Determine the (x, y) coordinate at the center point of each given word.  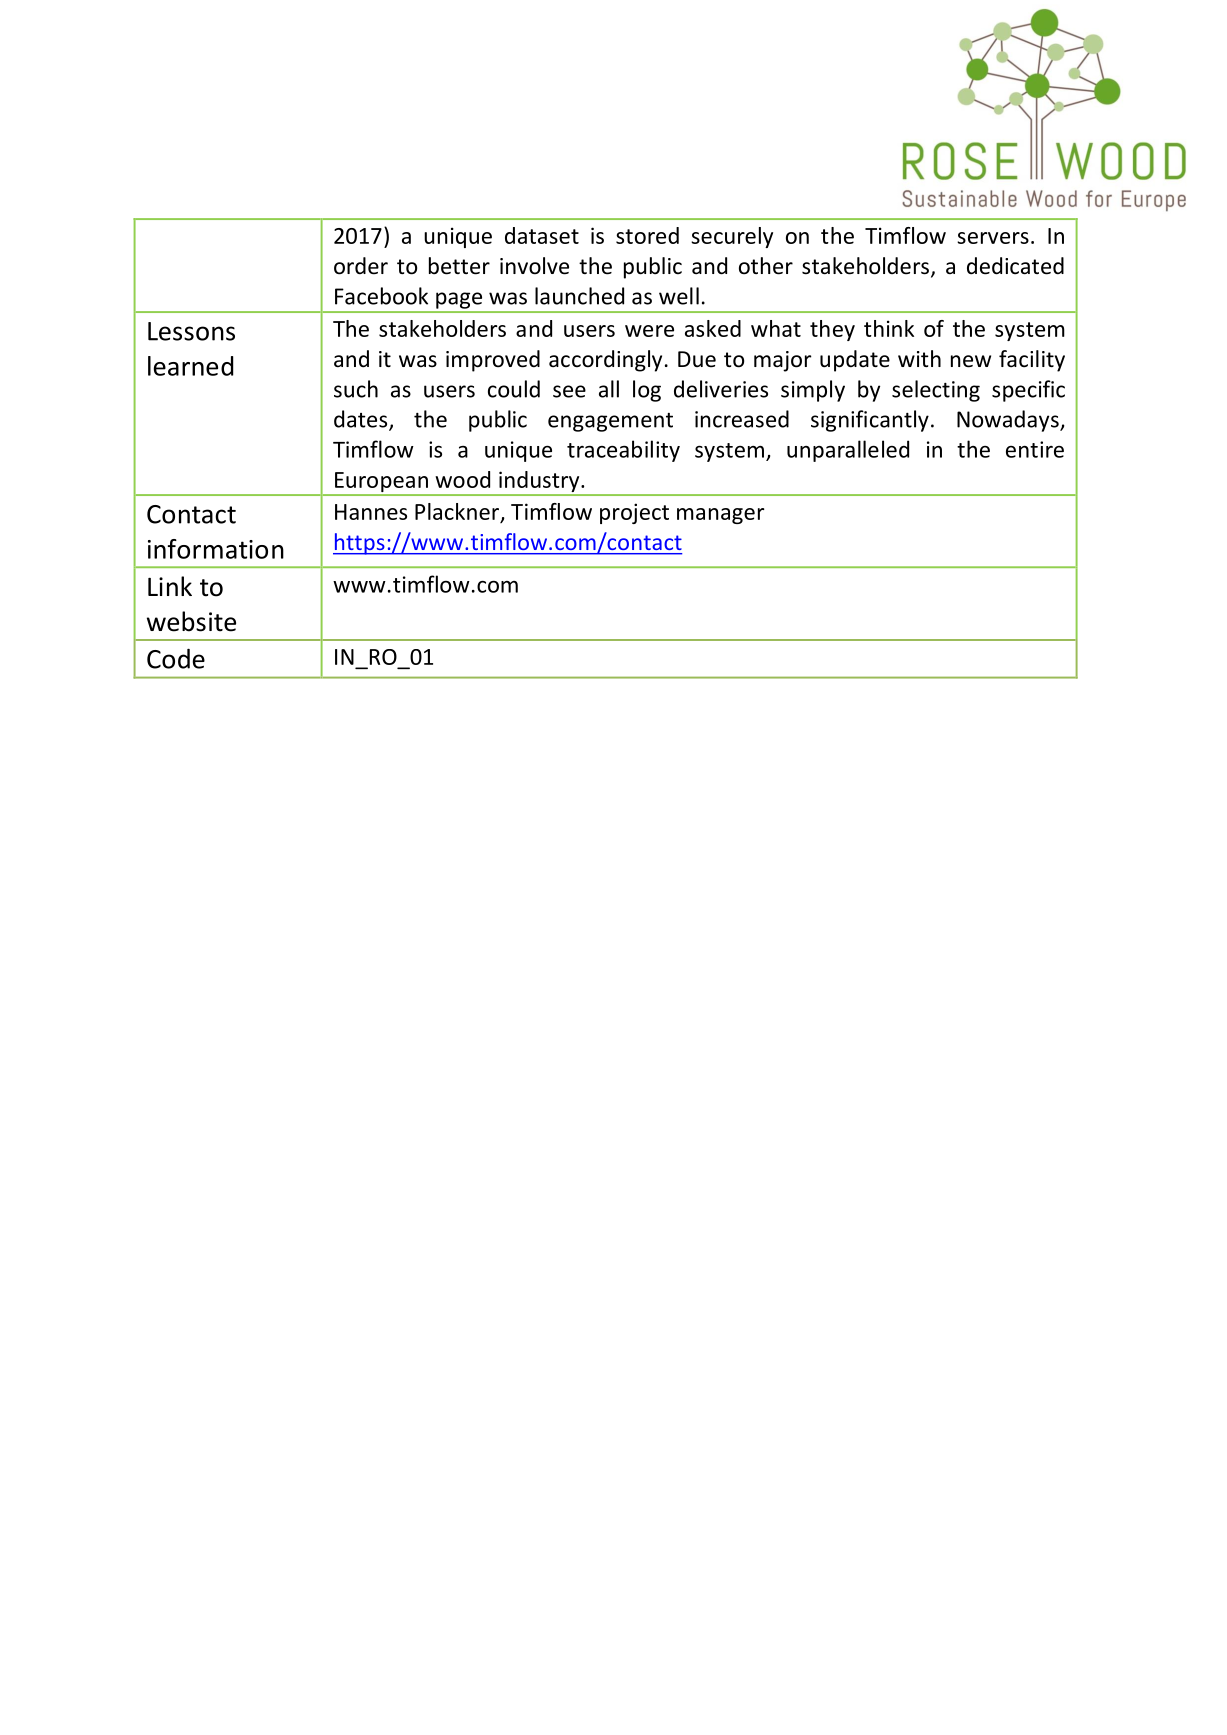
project (634, 513)
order (361, 266)
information (216, 549)
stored (647, 235)
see (569, 391)
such (356, 389)
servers (993, 238)
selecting (936, 391)
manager (720, 516)
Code (176, 659)
